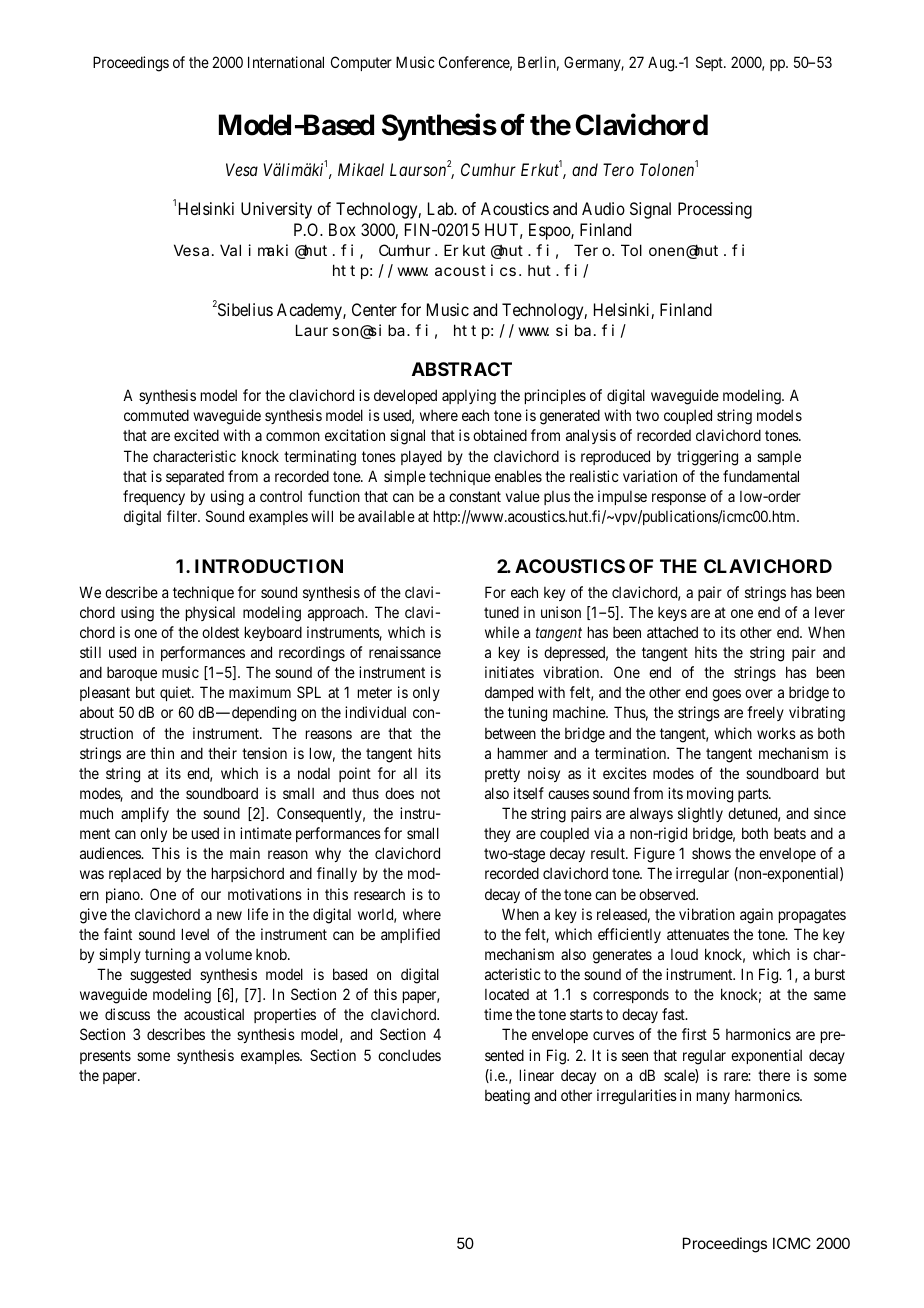 The height and width of the image is (1308, 924). Describe the element at coordinates (220, 632) in the image. I see `oldest` at that location.
